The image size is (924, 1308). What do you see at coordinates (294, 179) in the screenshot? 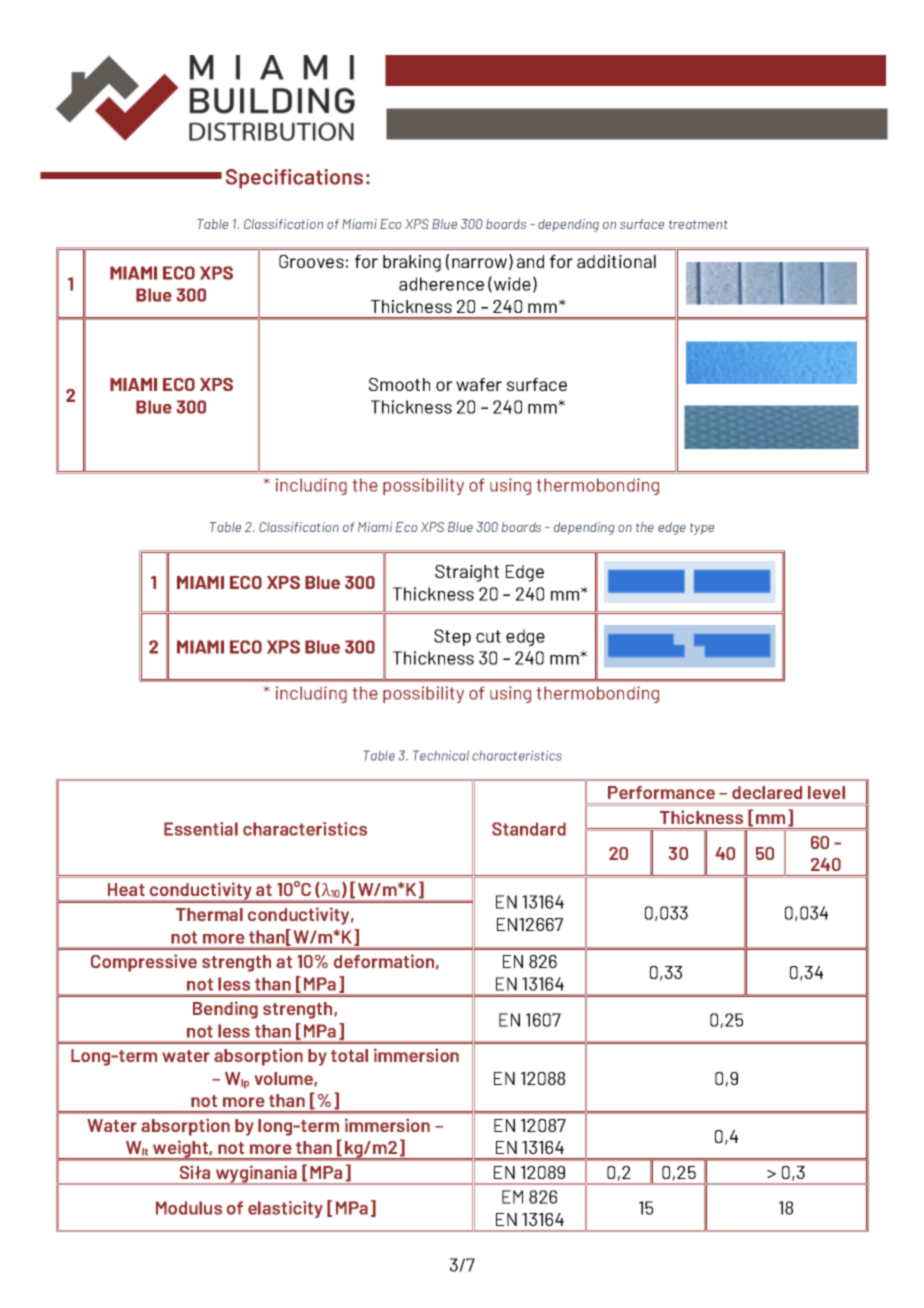
I see `Specifications` at bounding box center [294, 179].
